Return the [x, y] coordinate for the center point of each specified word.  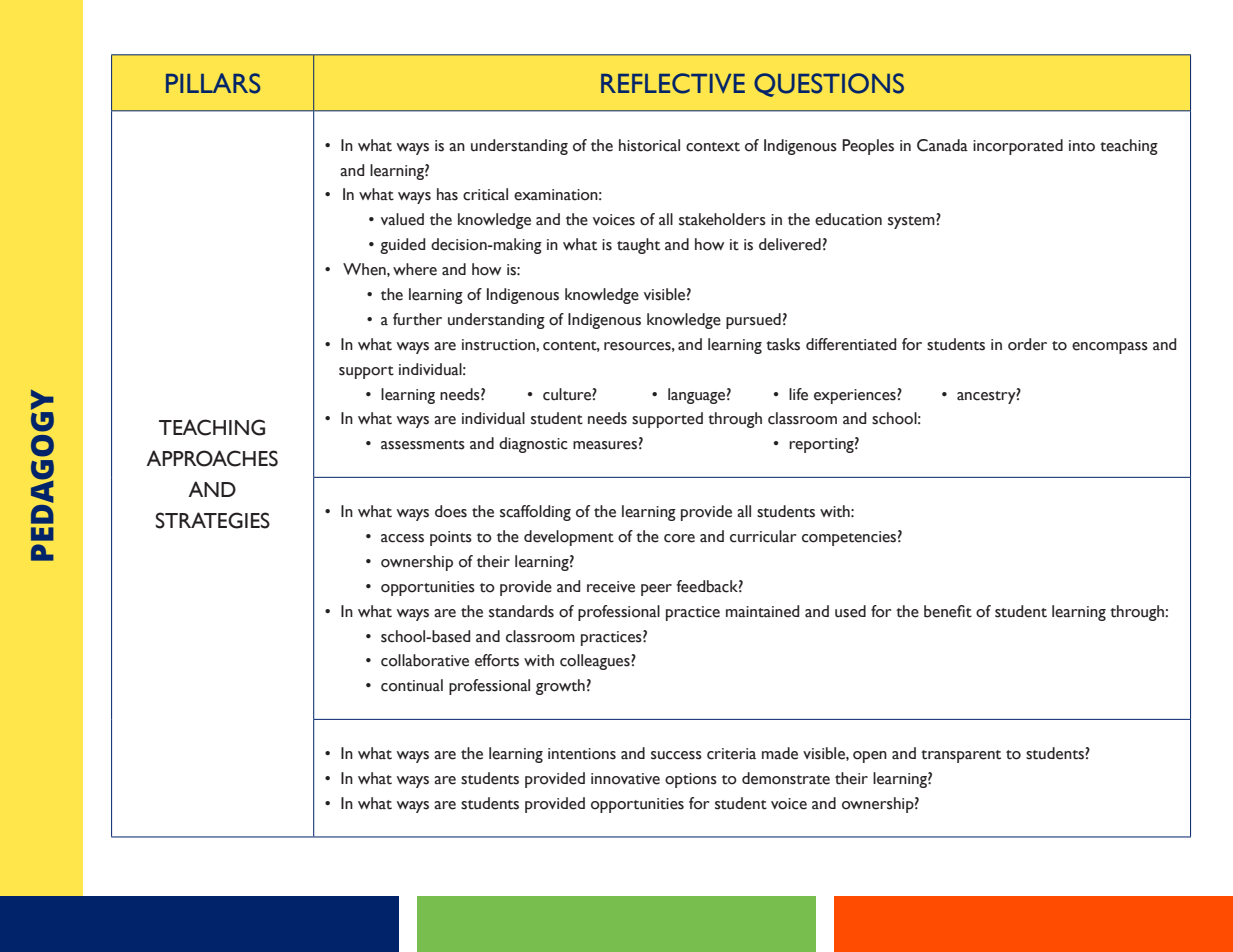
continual [412, 685]
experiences [856, 396]
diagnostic [533, 445]
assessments [423, 445]
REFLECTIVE [673, 83]
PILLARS [213, 83]
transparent [961, 756]
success [676, 755]
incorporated [1018, 147]
